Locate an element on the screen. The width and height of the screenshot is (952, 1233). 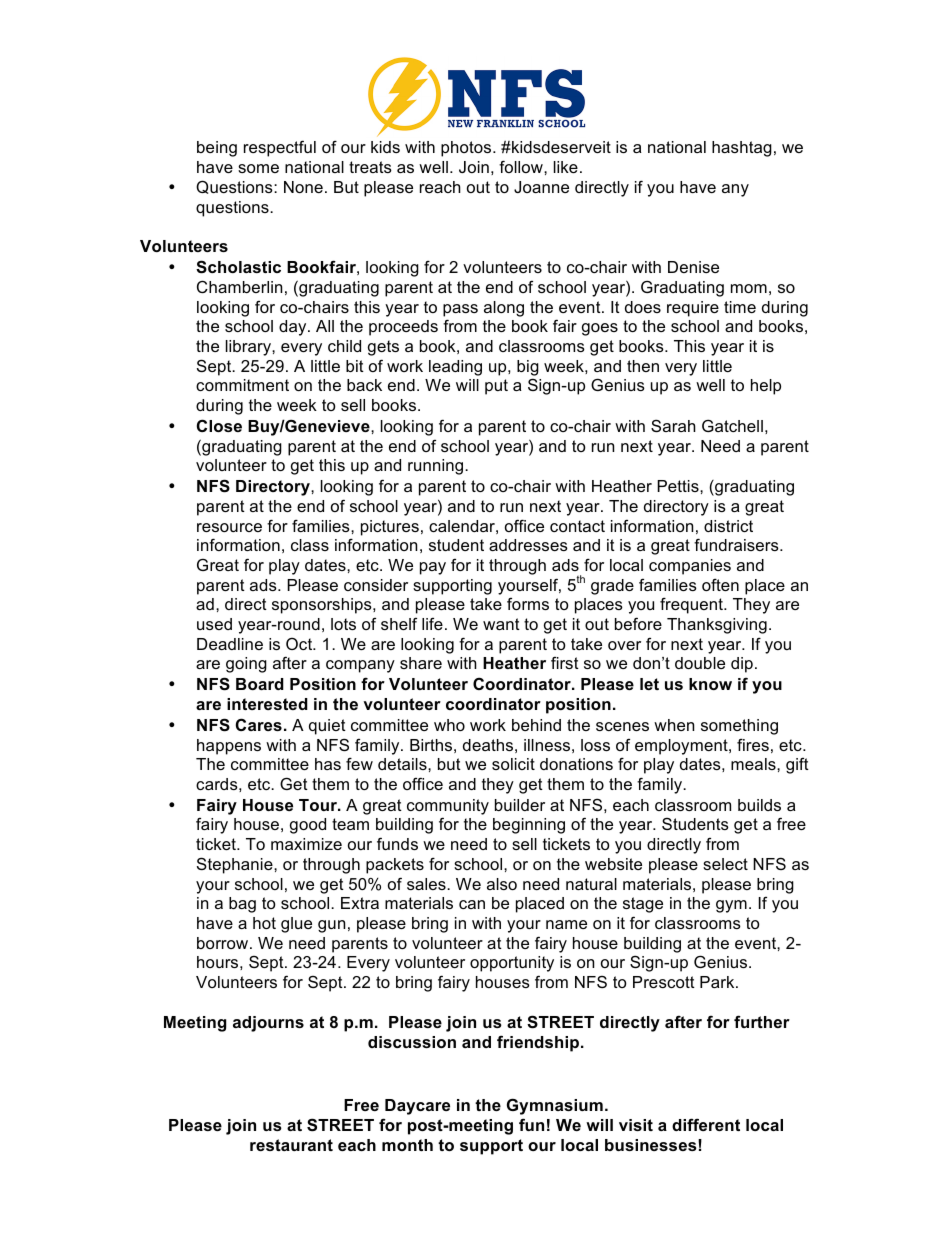
hashtag is located at coordinates (742, 149).
